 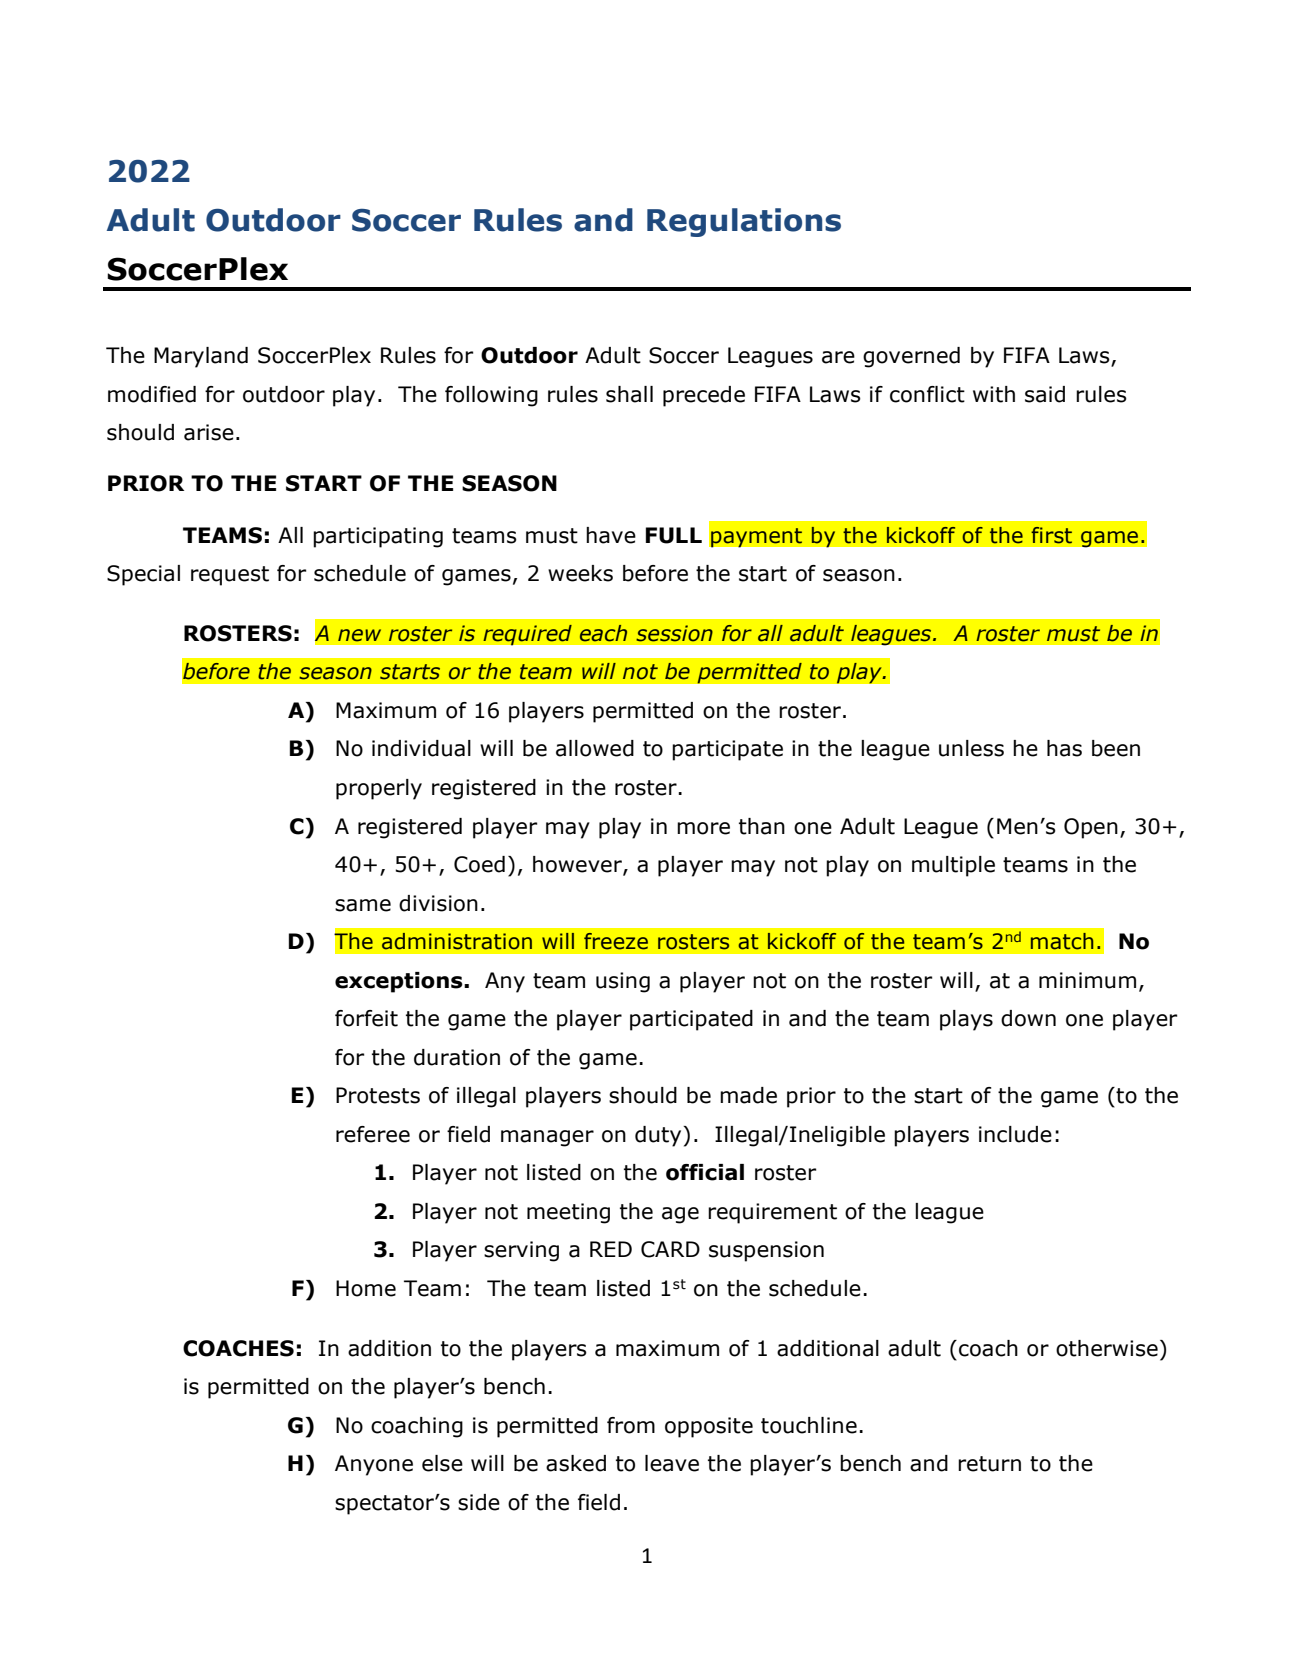 I want to click on Anyone, so click(x=374, y=1465).
